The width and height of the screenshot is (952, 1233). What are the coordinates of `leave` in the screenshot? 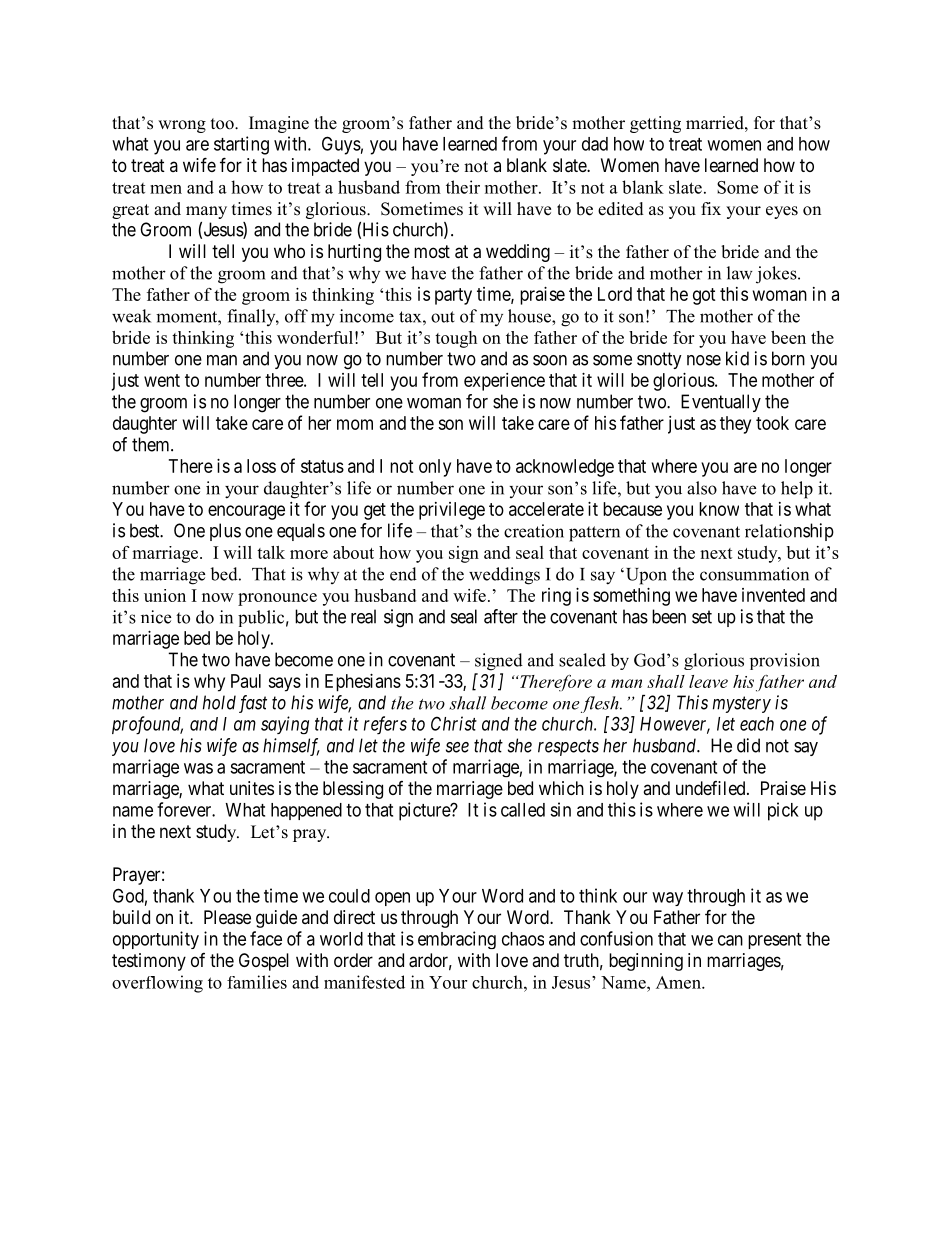 It's located at (708, 681).
